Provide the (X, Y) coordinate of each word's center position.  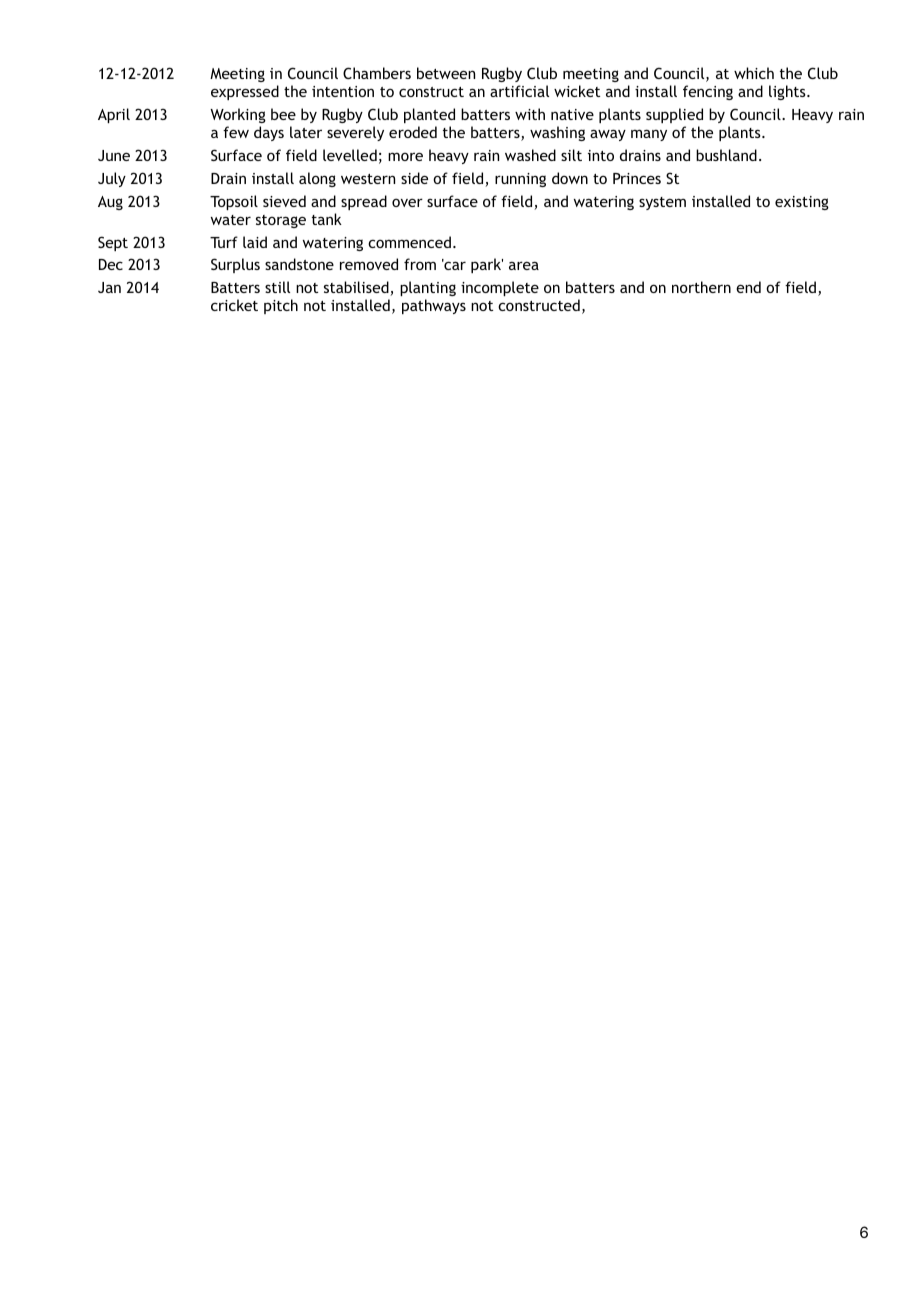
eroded (413, 132)
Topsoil (234, 202)
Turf (224, 242)
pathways (434, 306)
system (662, 203)
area (524, 265)
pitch (281, 306)
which (754, 73)
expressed (245, 92)
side (414, 178)
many (649, 135)
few (236, 132)
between (446, 73)
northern (701, 287)
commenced (409, 242)
